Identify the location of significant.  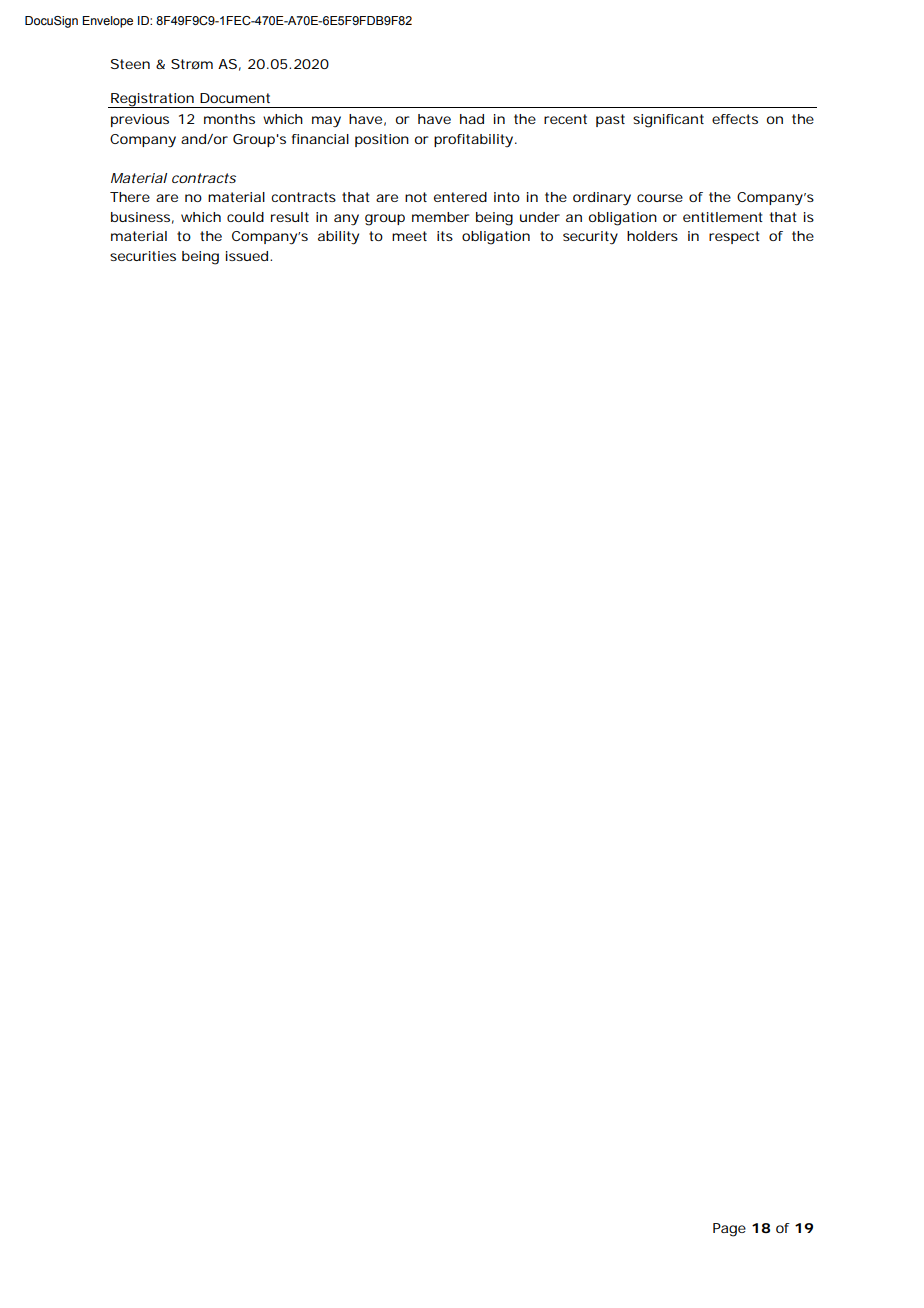
(668, 121).
